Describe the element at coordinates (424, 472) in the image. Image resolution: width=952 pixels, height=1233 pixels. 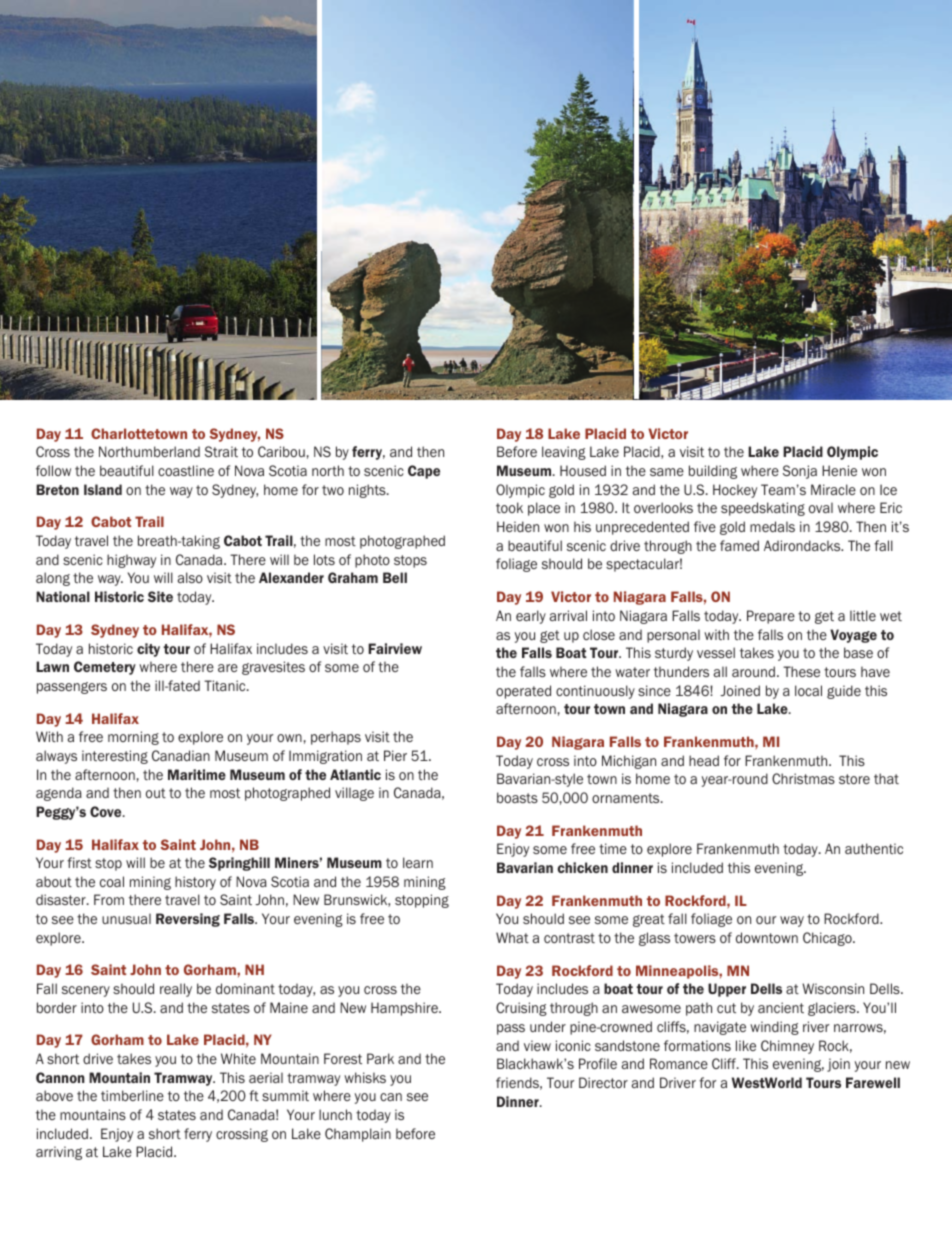
I see `Cape` at that location.
